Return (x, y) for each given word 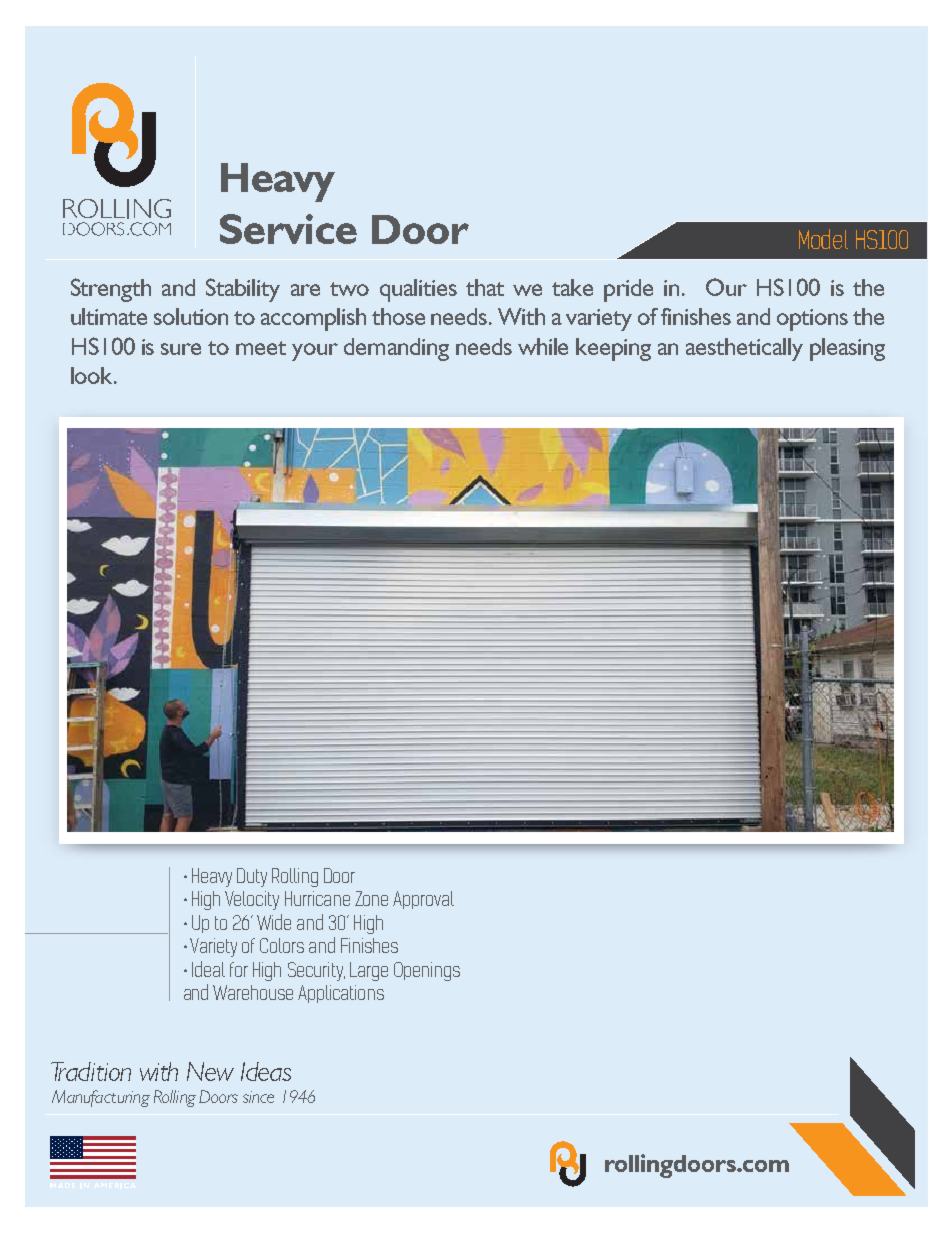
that (485, 287)
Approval (423, 900)
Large (369, 971)
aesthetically (744, 349)
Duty (252, 877)
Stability (243, 290)
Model (823, 239)
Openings (427, 971)
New (210, 1071)
